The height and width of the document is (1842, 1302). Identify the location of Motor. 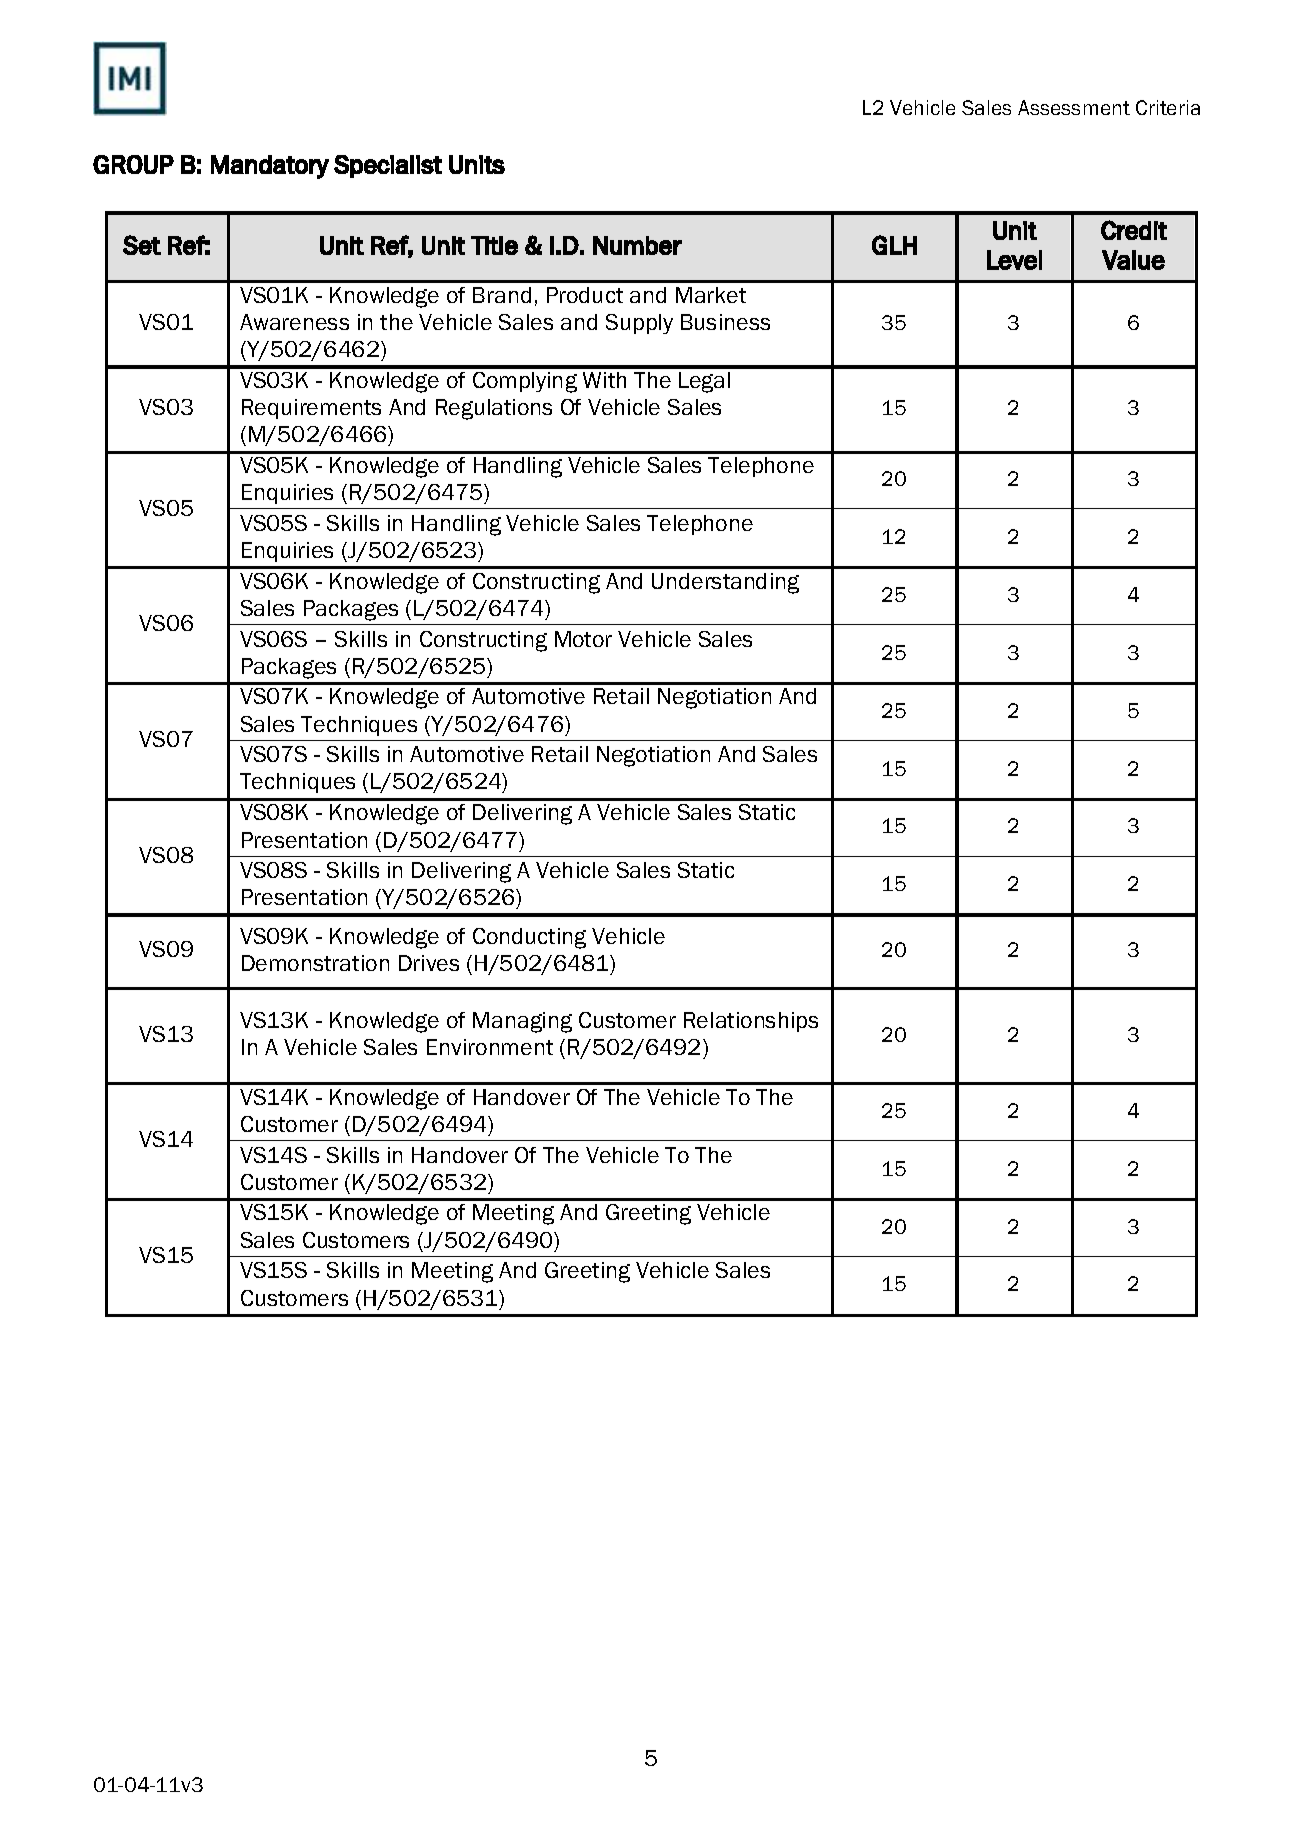
(583, 639).
